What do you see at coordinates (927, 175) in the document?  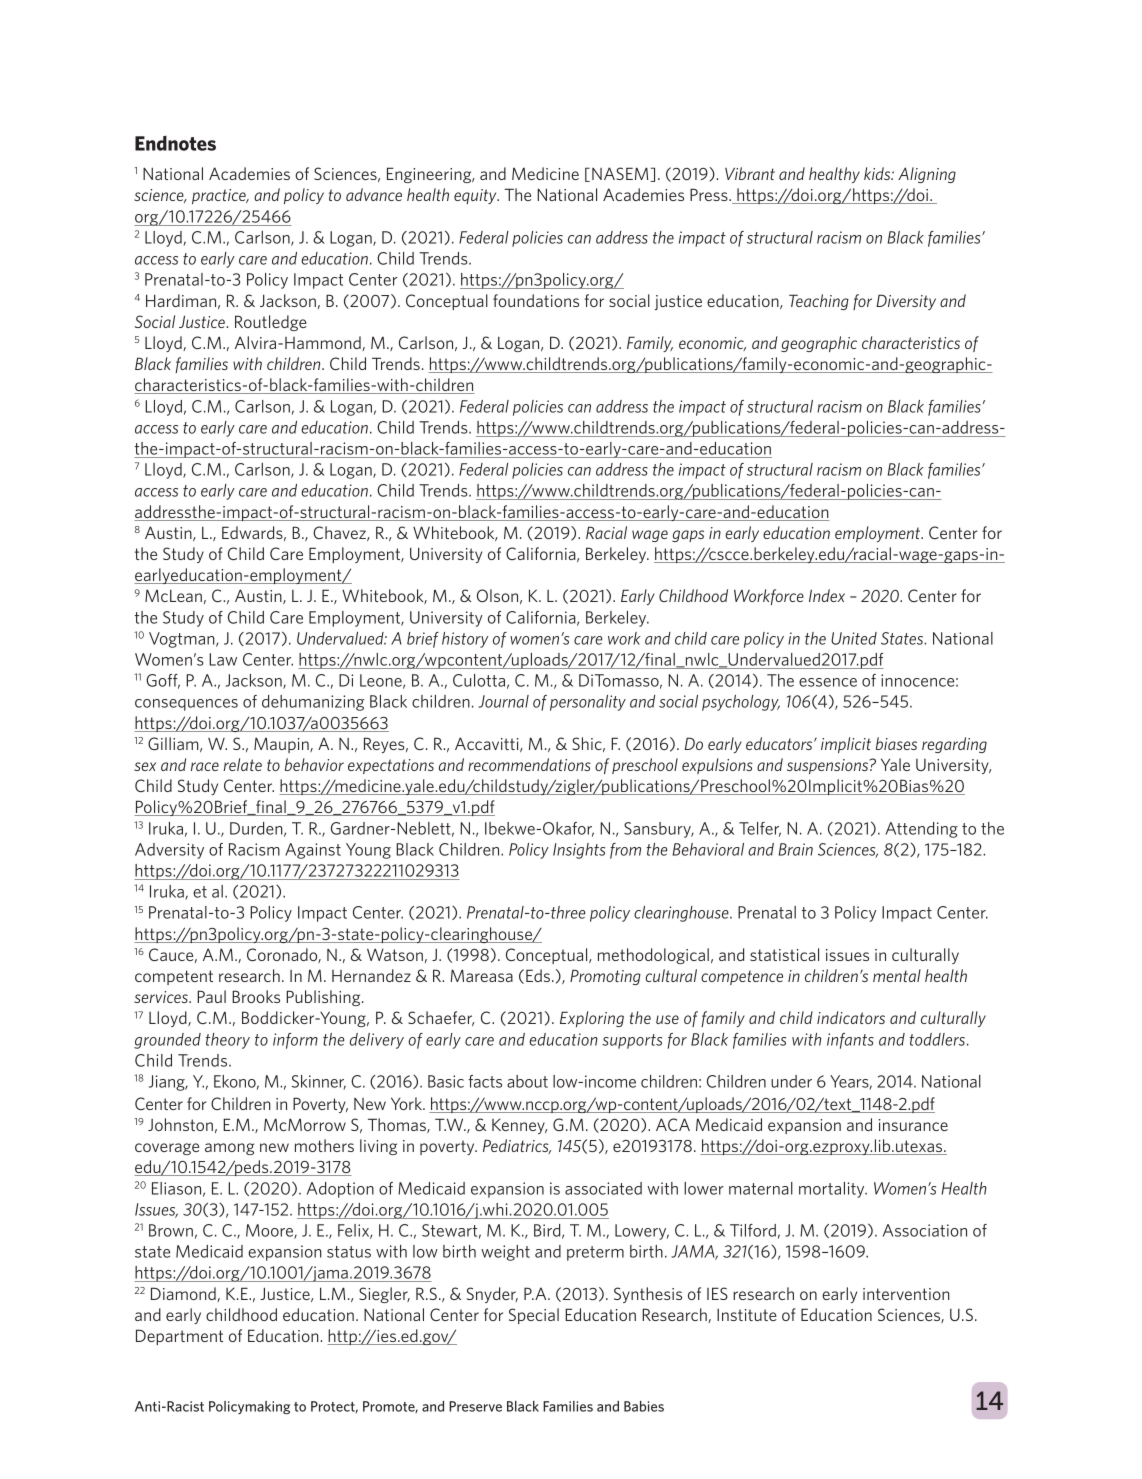 I see `Aligning` at bounding box center [927, 175].
